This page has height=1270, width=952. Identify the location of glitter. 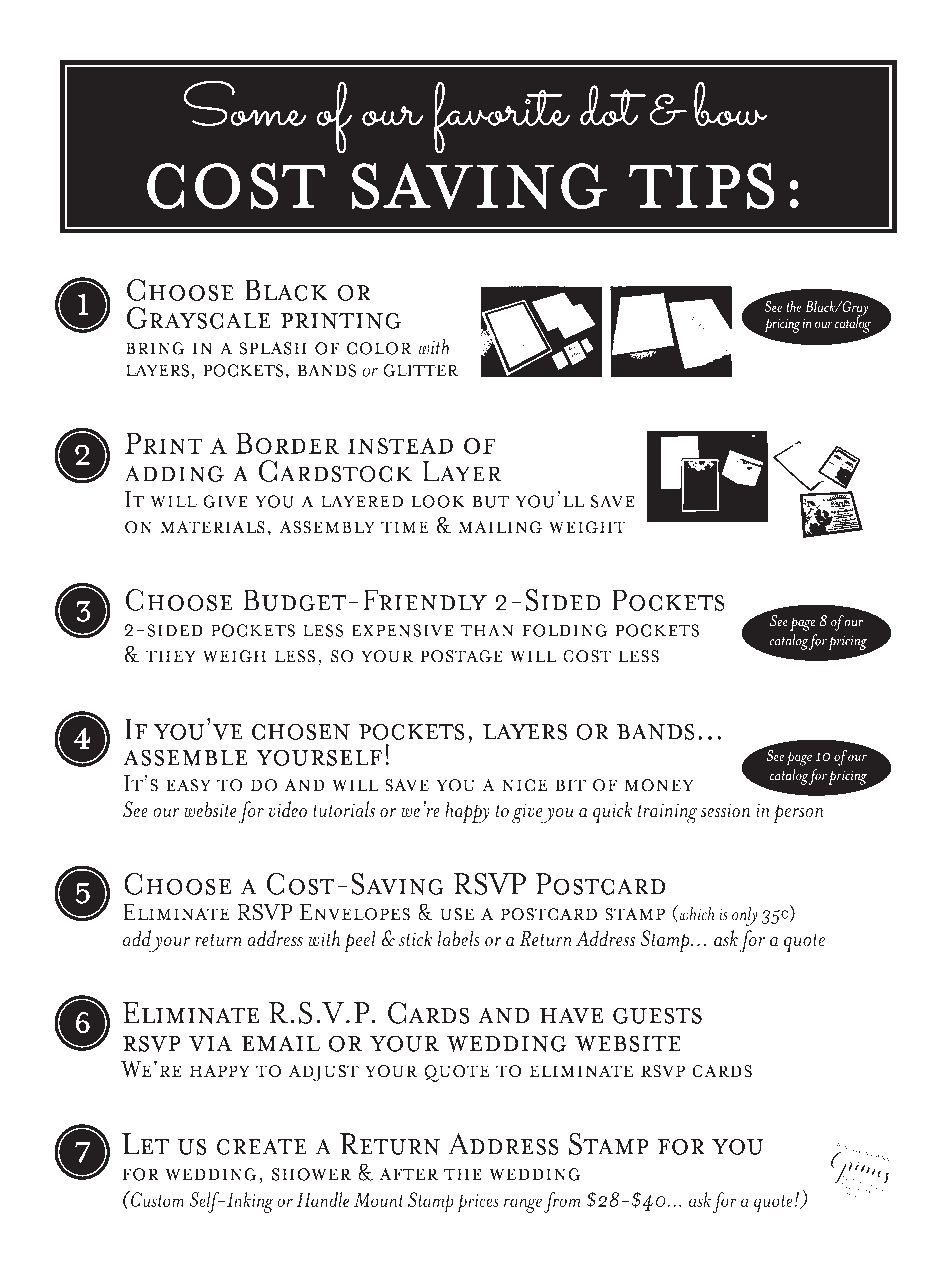
(420, 370).
